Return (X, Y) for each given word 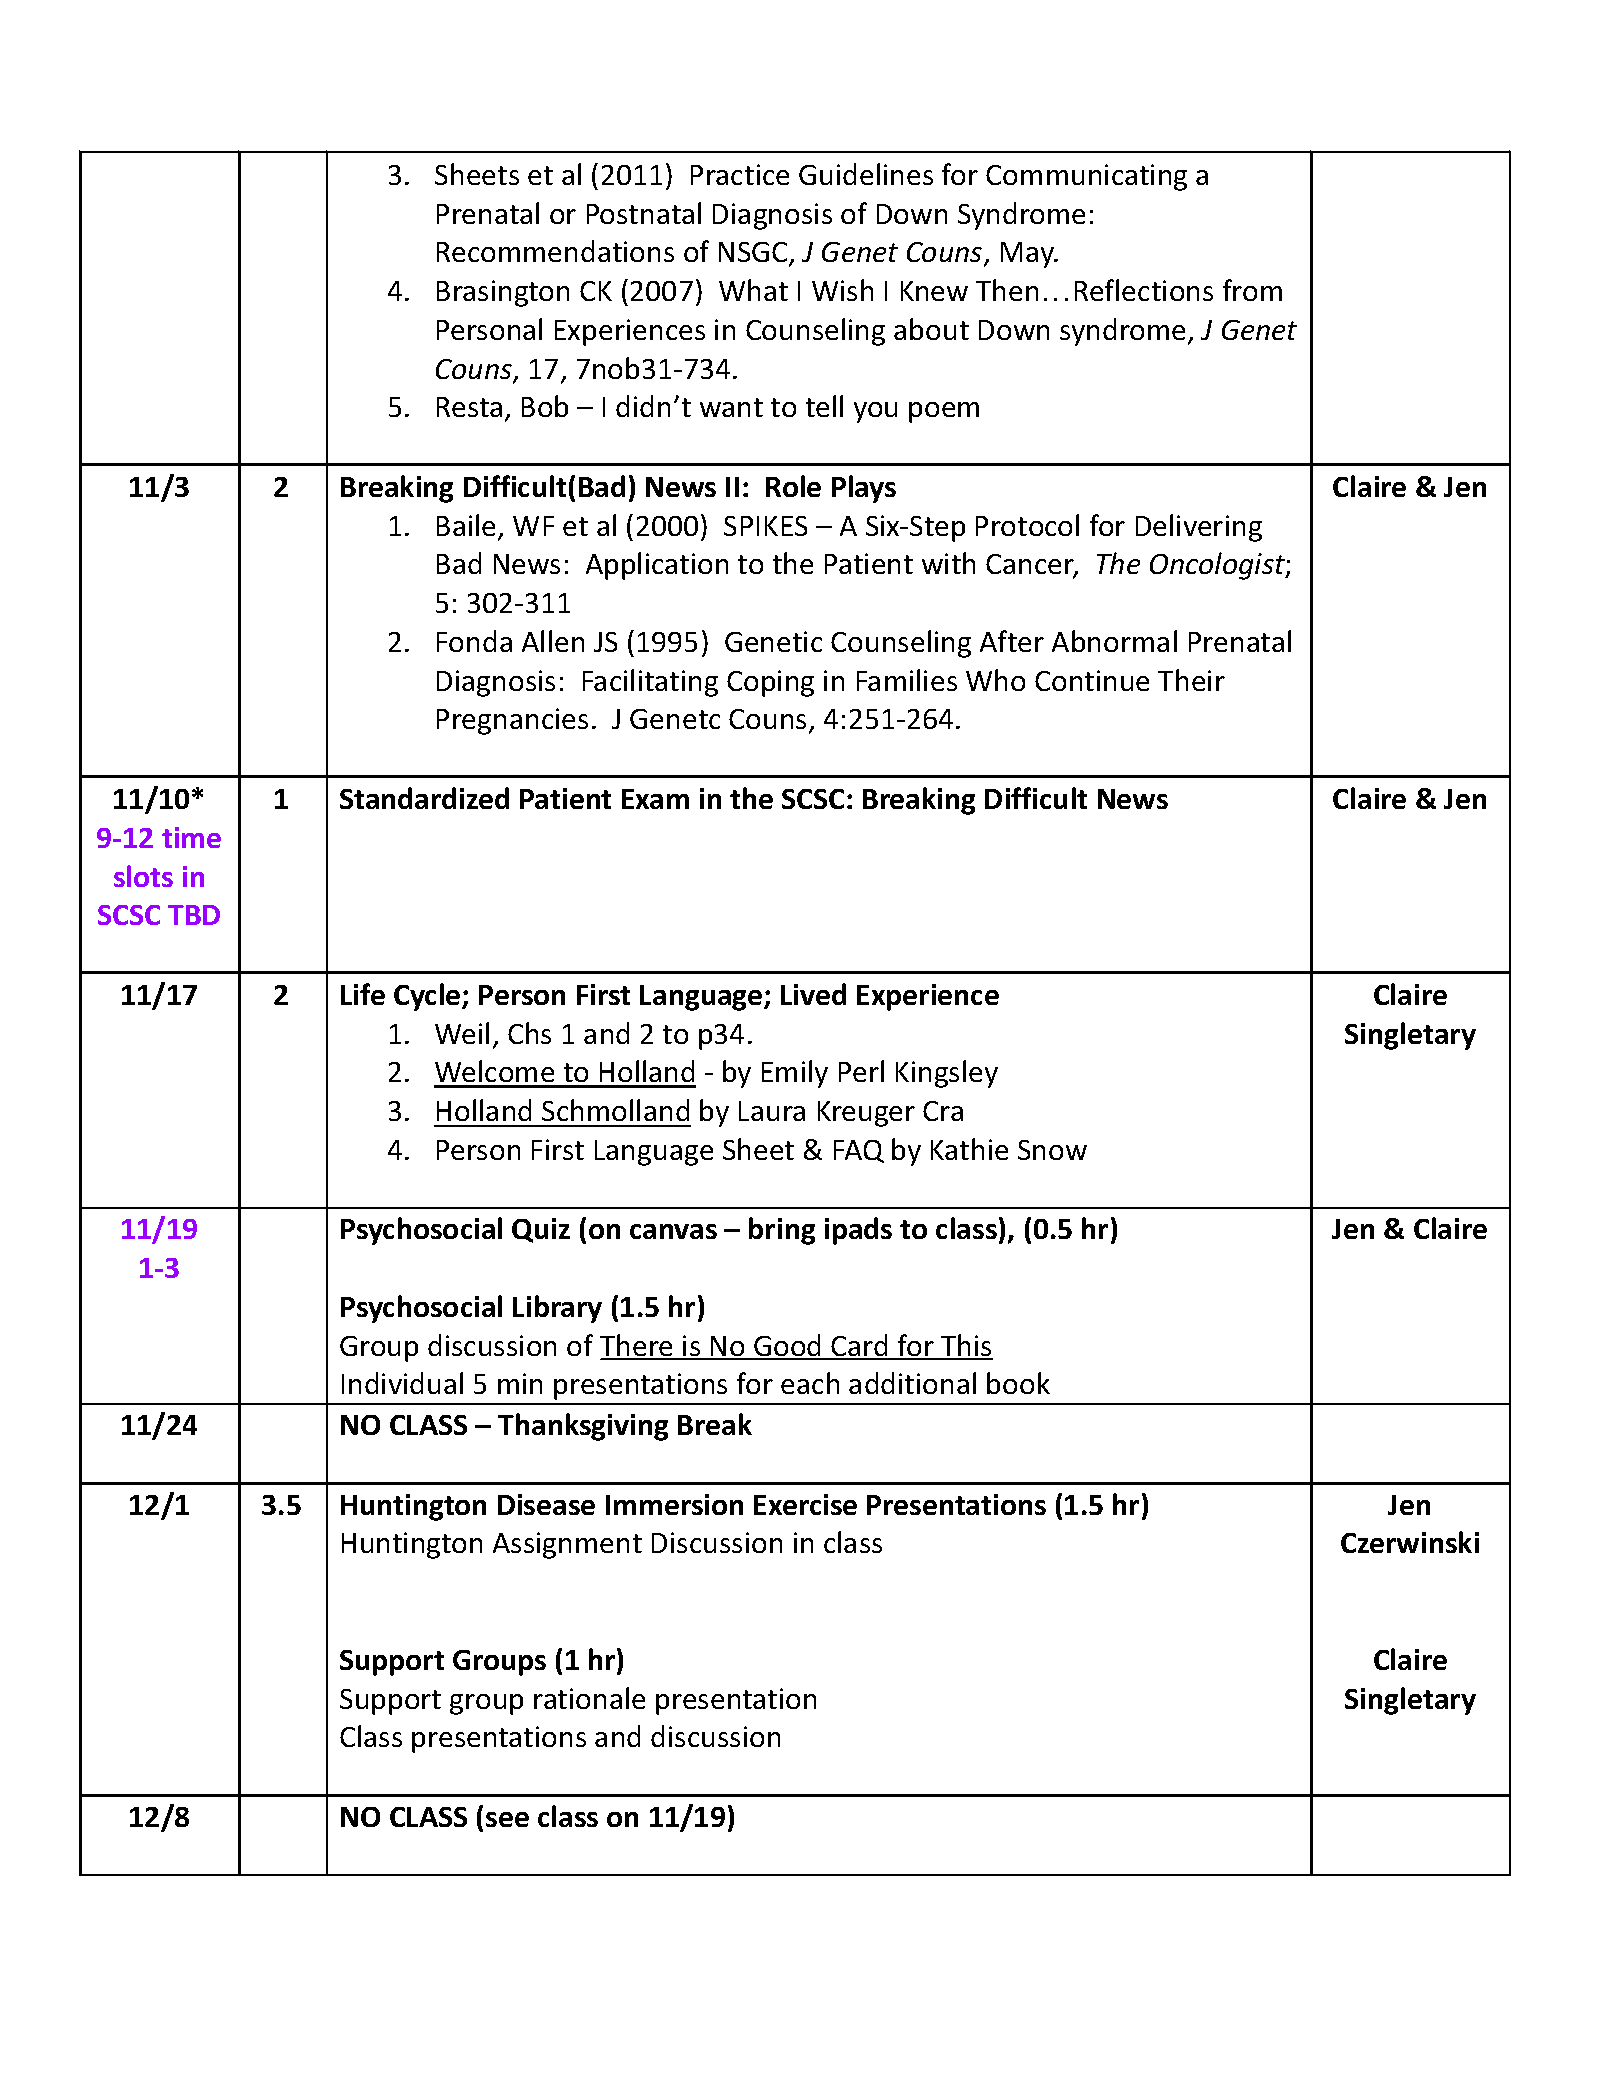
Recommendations (555, 251)
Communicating (1086, 177)
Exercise (805, 1504)
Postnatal (644, 213)
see (507, 1819)
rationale (589, 1698)
